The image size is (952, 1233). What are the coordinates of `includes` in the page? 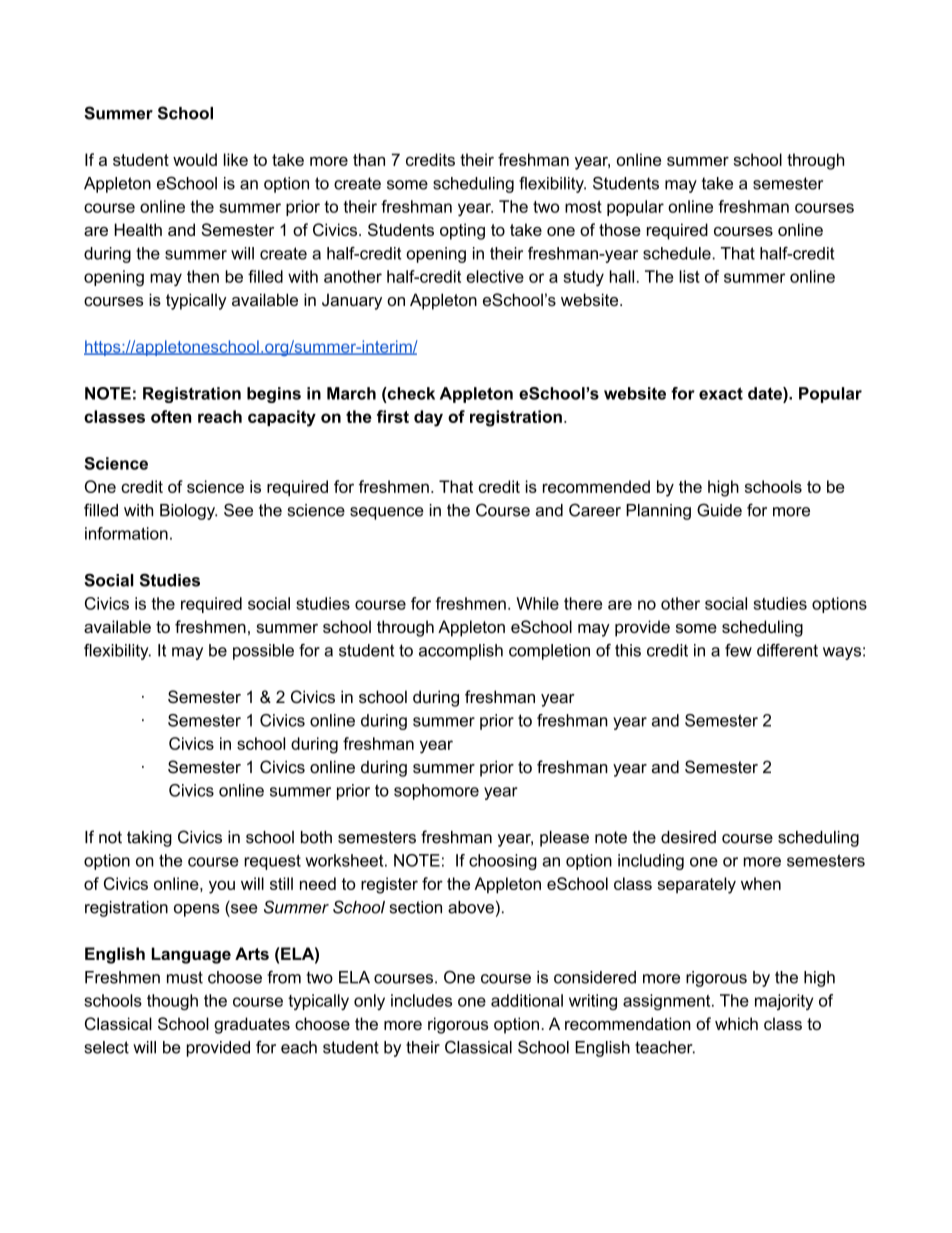 It's located at (421, 1000).
